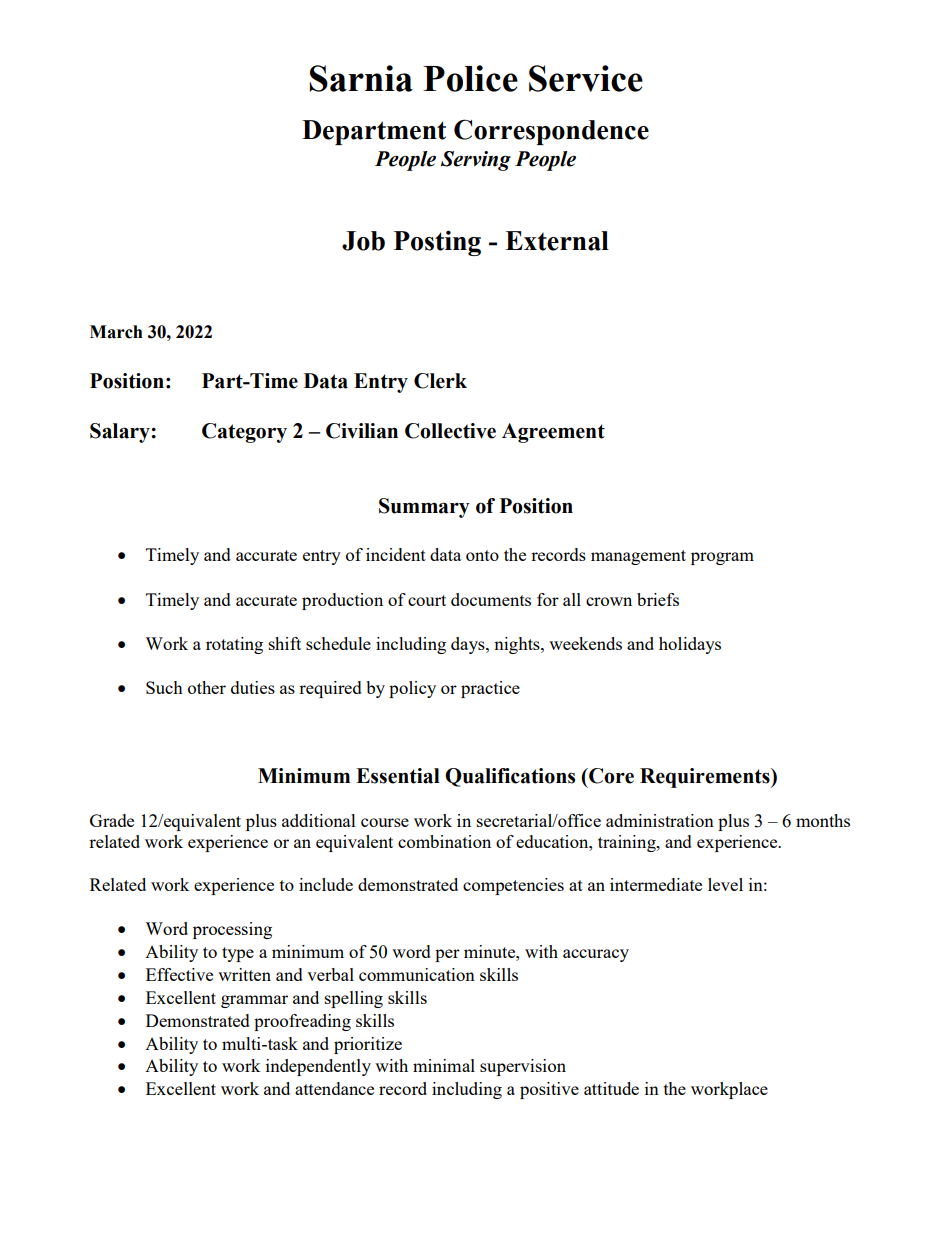 This screenshot has height=1233, width=952. Describe the element at coordinates (207, 687) in the screenshot. I see `other` at that location.
